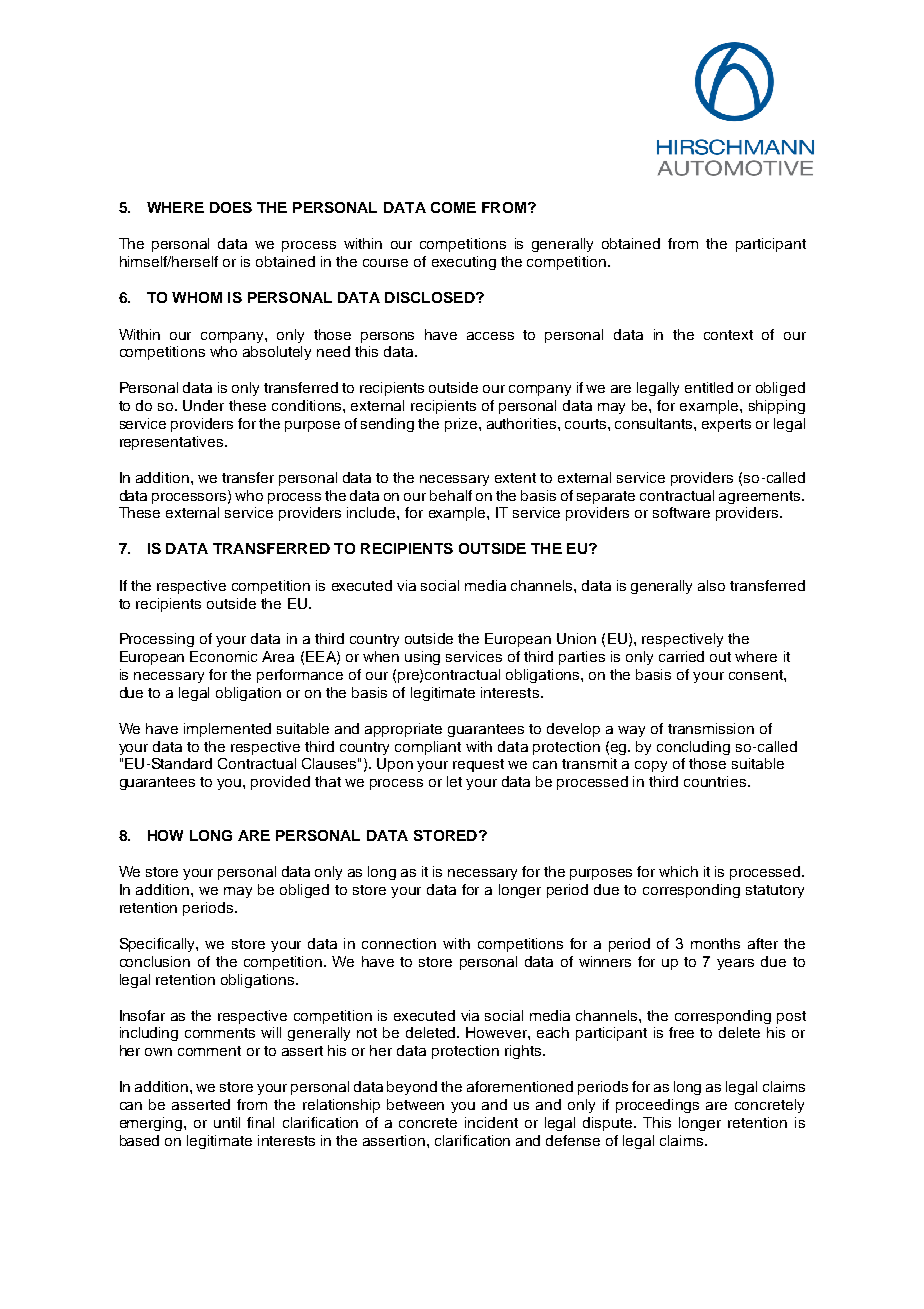 Image resolution: width=924 pixels, height=1309 pixels. I want to click on context, so click(728, 335).
